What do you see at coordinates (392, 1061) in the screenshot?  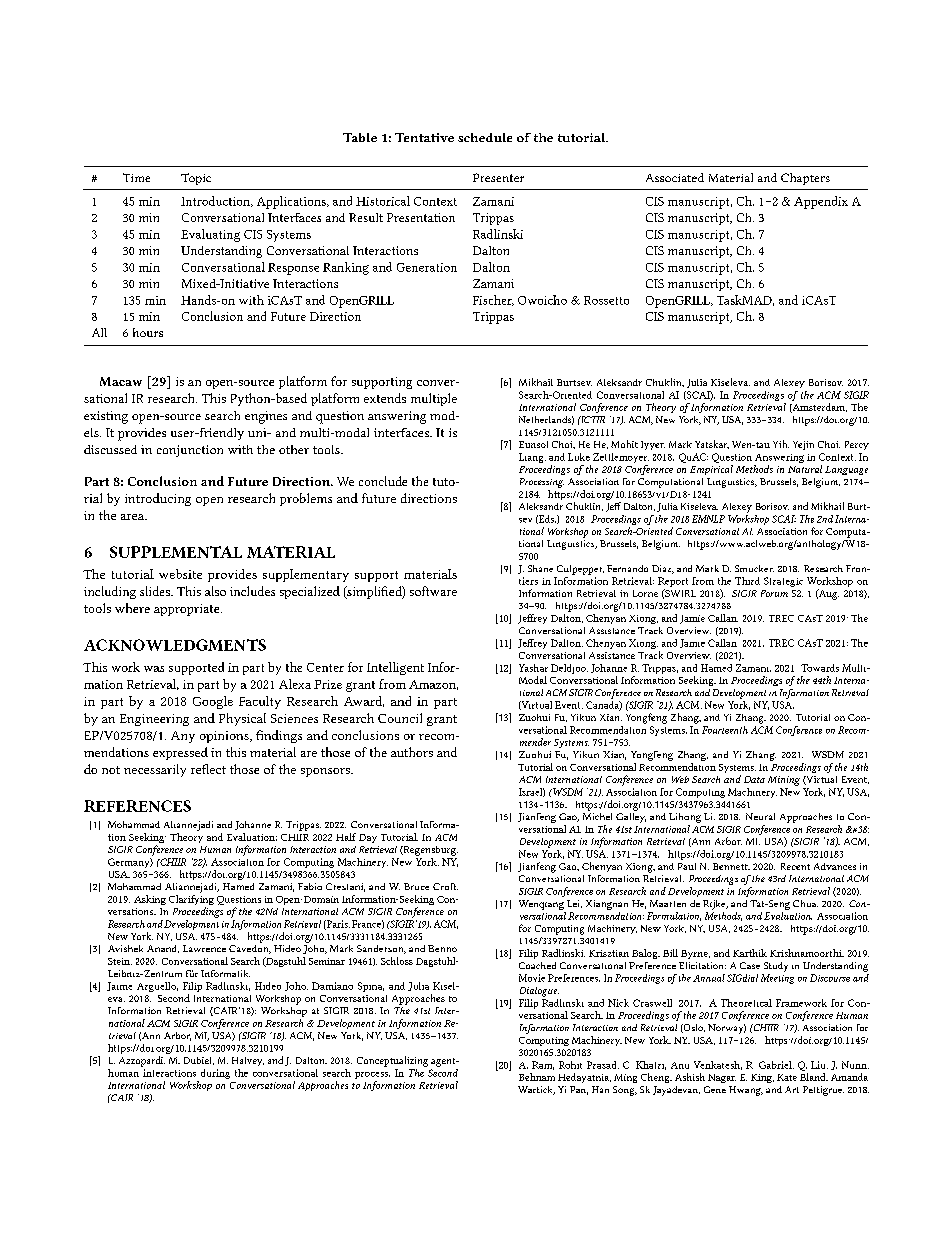 I see `Conceptualizing` at bounding box center [392, 1061].
